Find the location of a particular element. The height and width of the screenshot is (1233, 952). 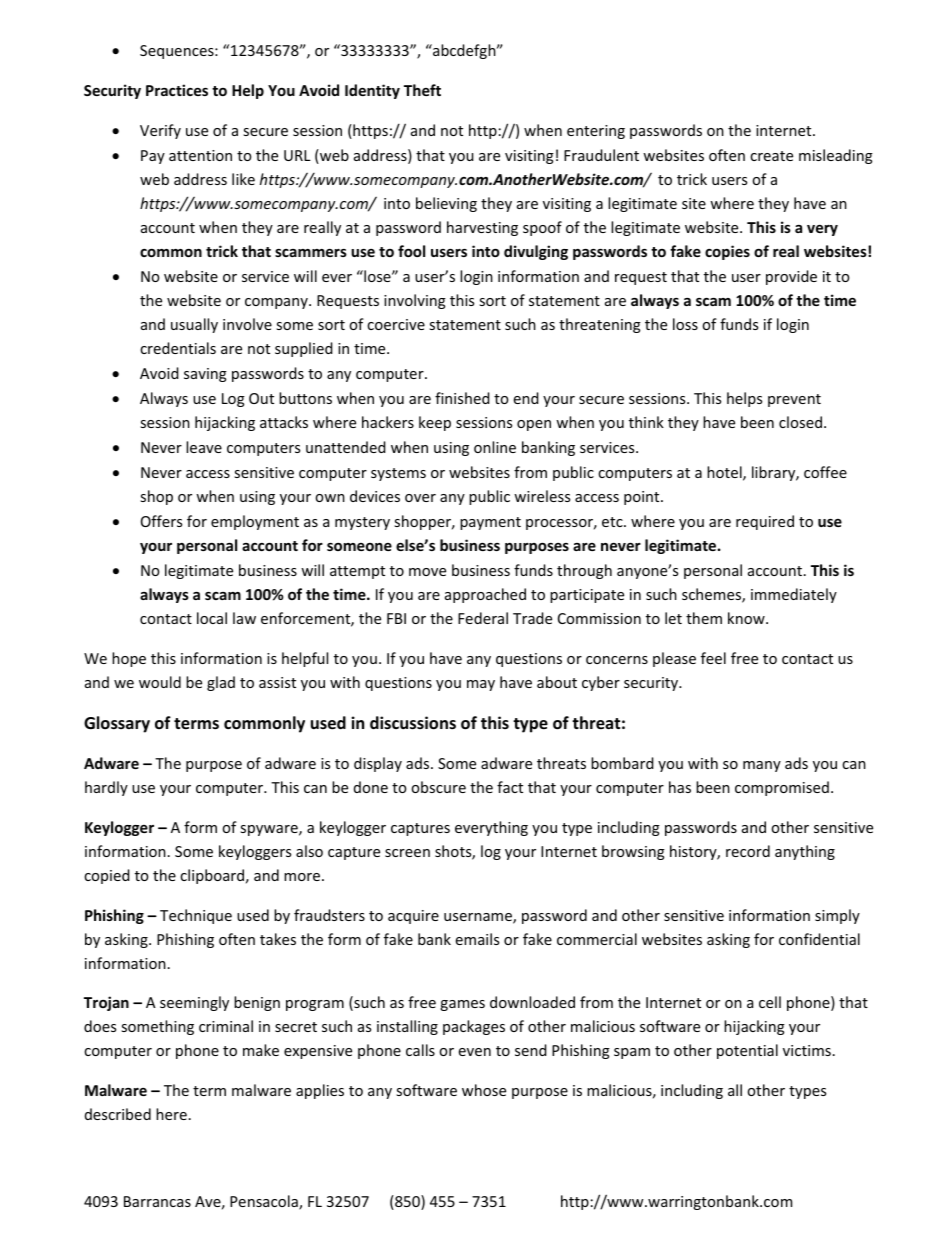

Verify is located at coordinates (160, 131).
